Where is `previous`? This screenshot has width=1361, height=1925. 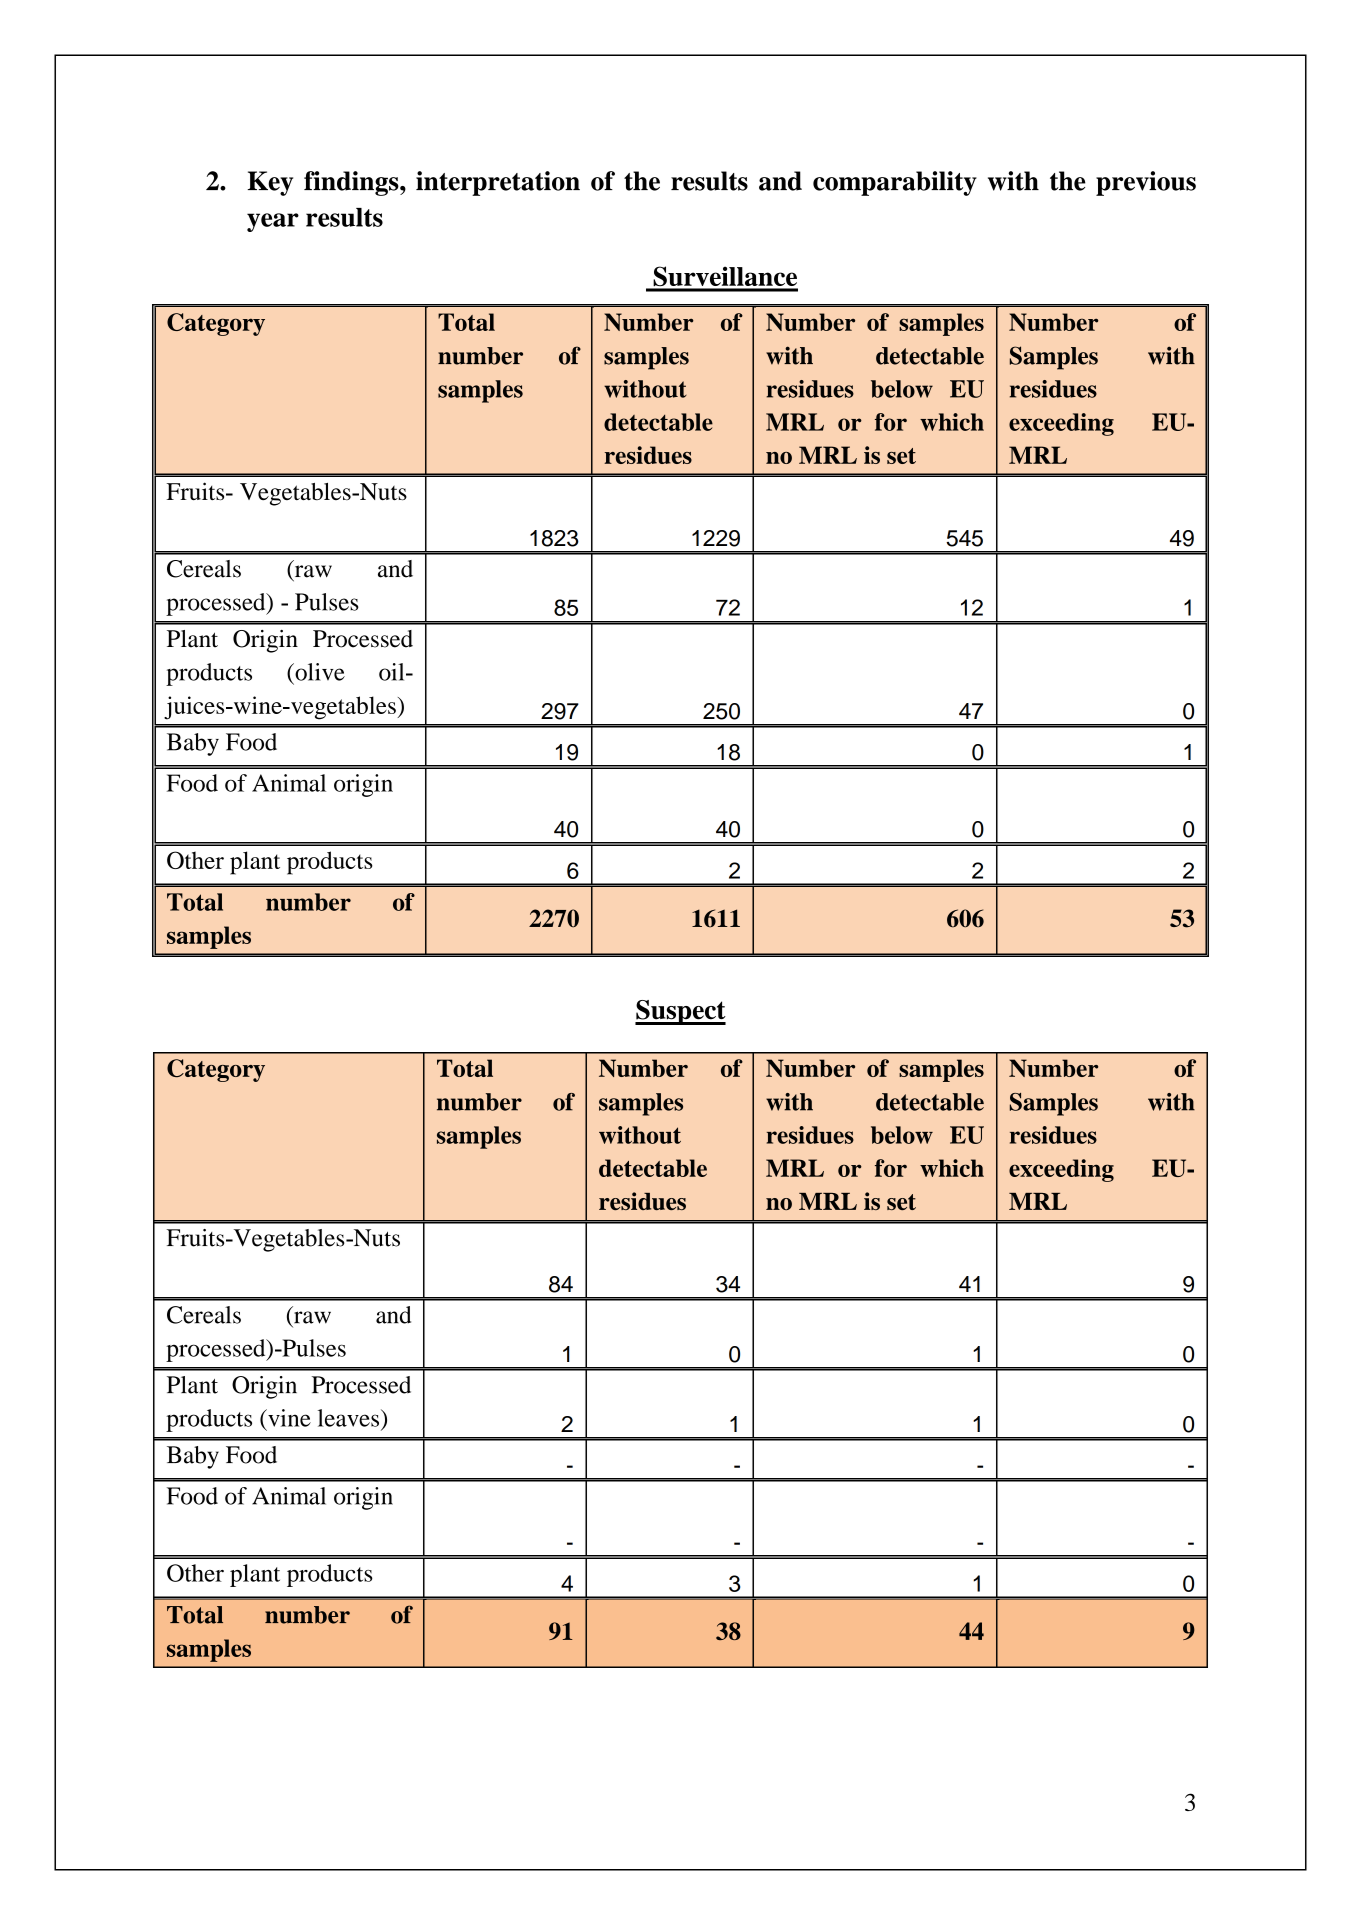 previous is located at coordinates (1146, 183).
